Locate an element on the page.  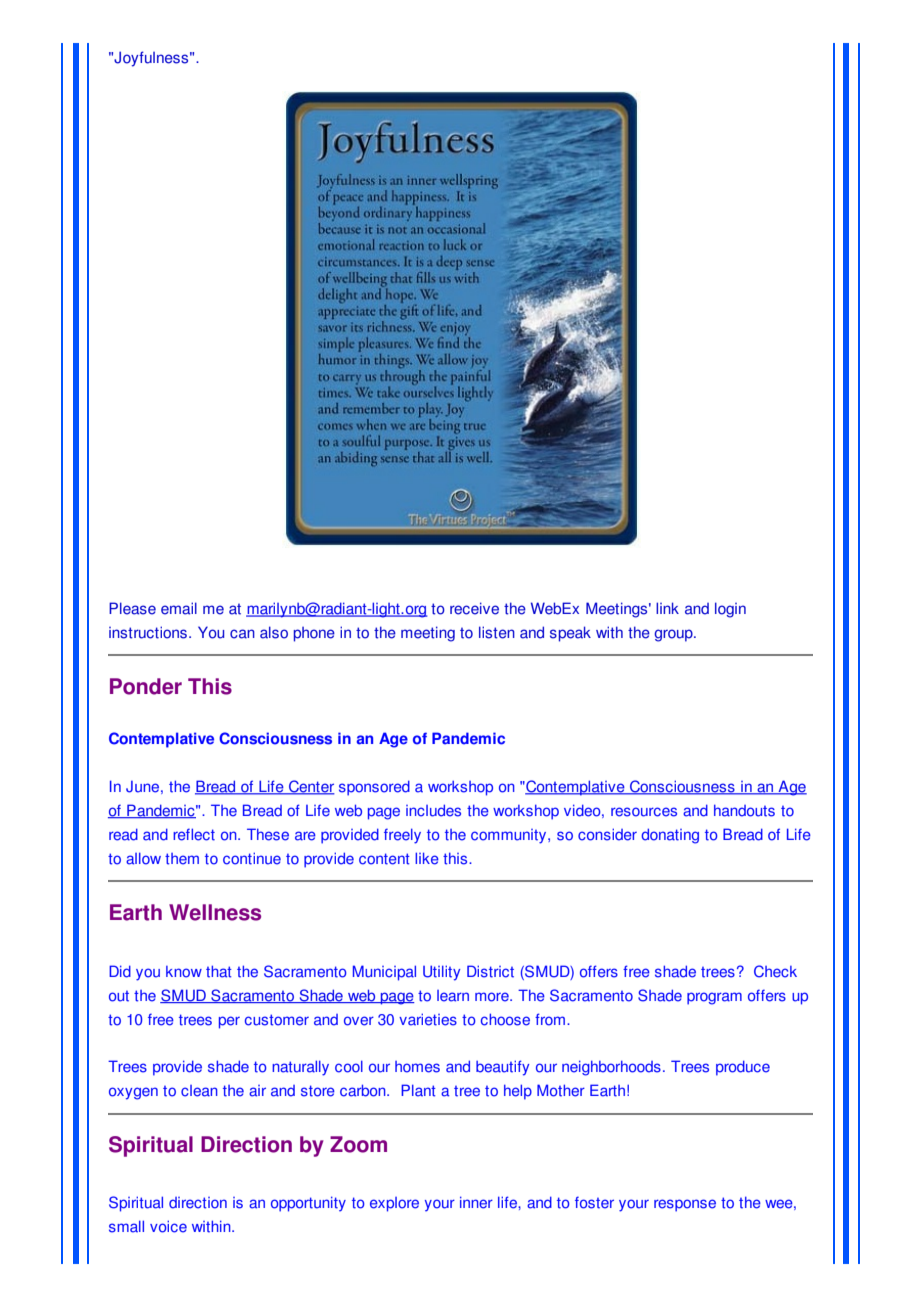
Wellness is located at coordinates (215, 912).
